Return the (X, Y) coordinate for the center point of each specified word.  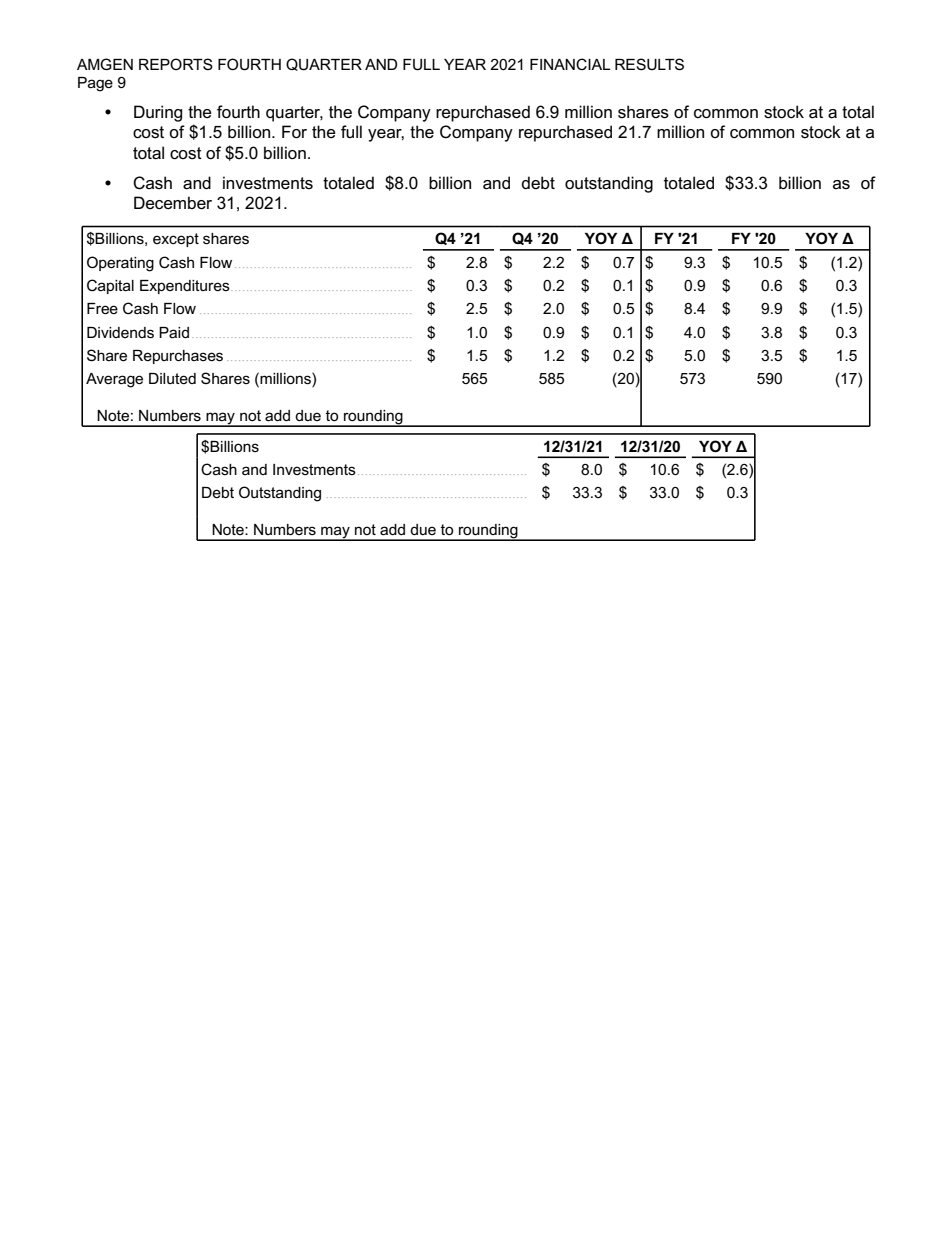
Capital (110, 286)
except (176, 240)
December (173, 203)
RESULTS (649, 64)
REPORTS (176, 64)
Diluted (172, 378)
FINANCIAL (570, 64)
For (294, 131)
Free (102, 308)
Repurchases (178, 357)
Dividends (120, 332)
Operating (120, 264)
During (158, 113)
